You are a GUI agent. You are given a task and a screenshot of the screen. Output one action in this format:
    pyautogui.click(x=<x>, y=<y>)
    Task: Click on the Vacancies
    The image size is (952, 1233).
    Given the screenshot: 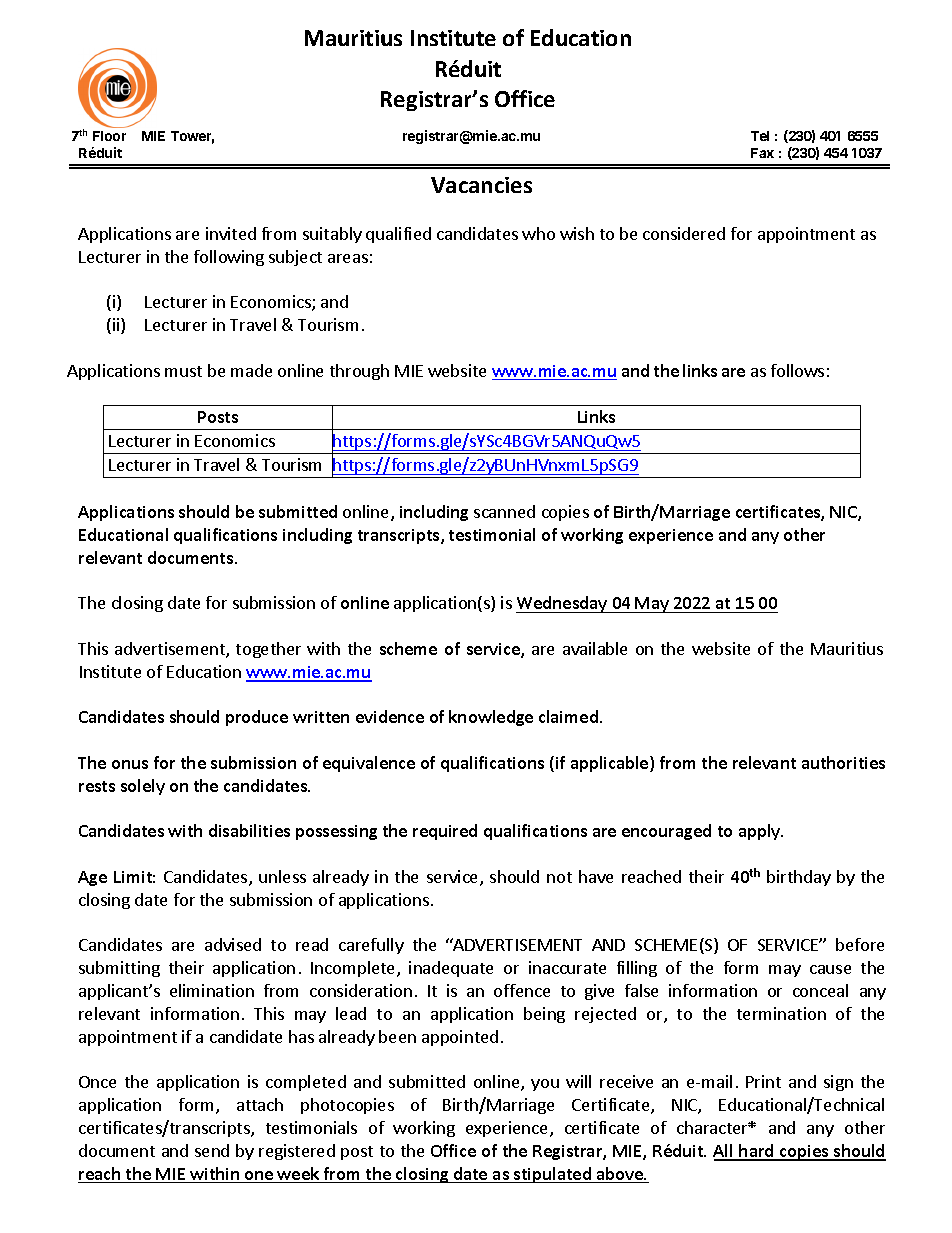 What is the action you would take?
    pyautogui.click(x=481, y=185)
